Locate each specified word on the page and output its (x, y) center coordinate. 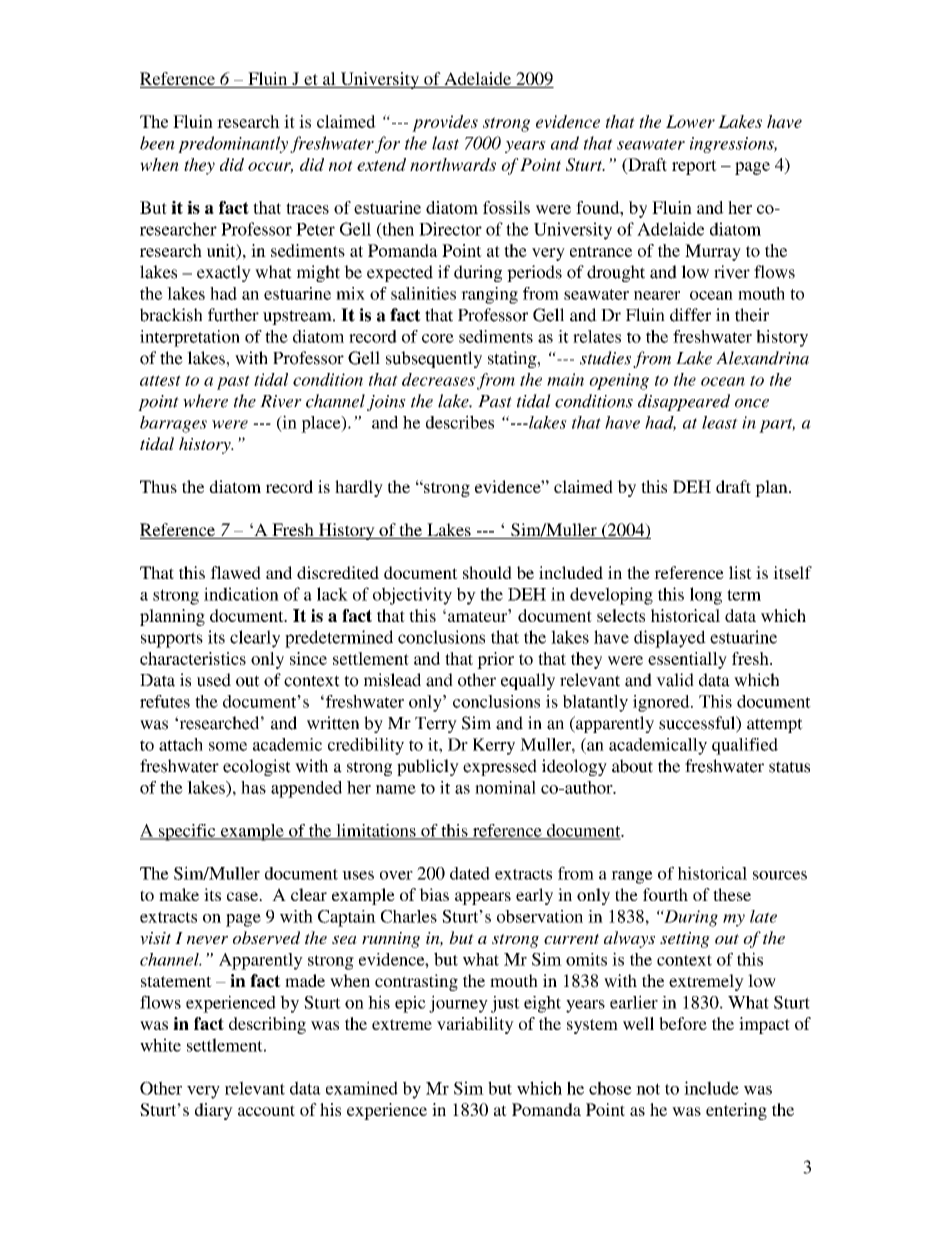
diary (214, 1111)
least (720, 422)
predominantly (233, 144)
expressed (500, 767)
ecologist (257, 767)
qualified (745, 746)
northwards (453, 164)
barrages (173, 424)
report (694, 167)
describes (460, 422)
